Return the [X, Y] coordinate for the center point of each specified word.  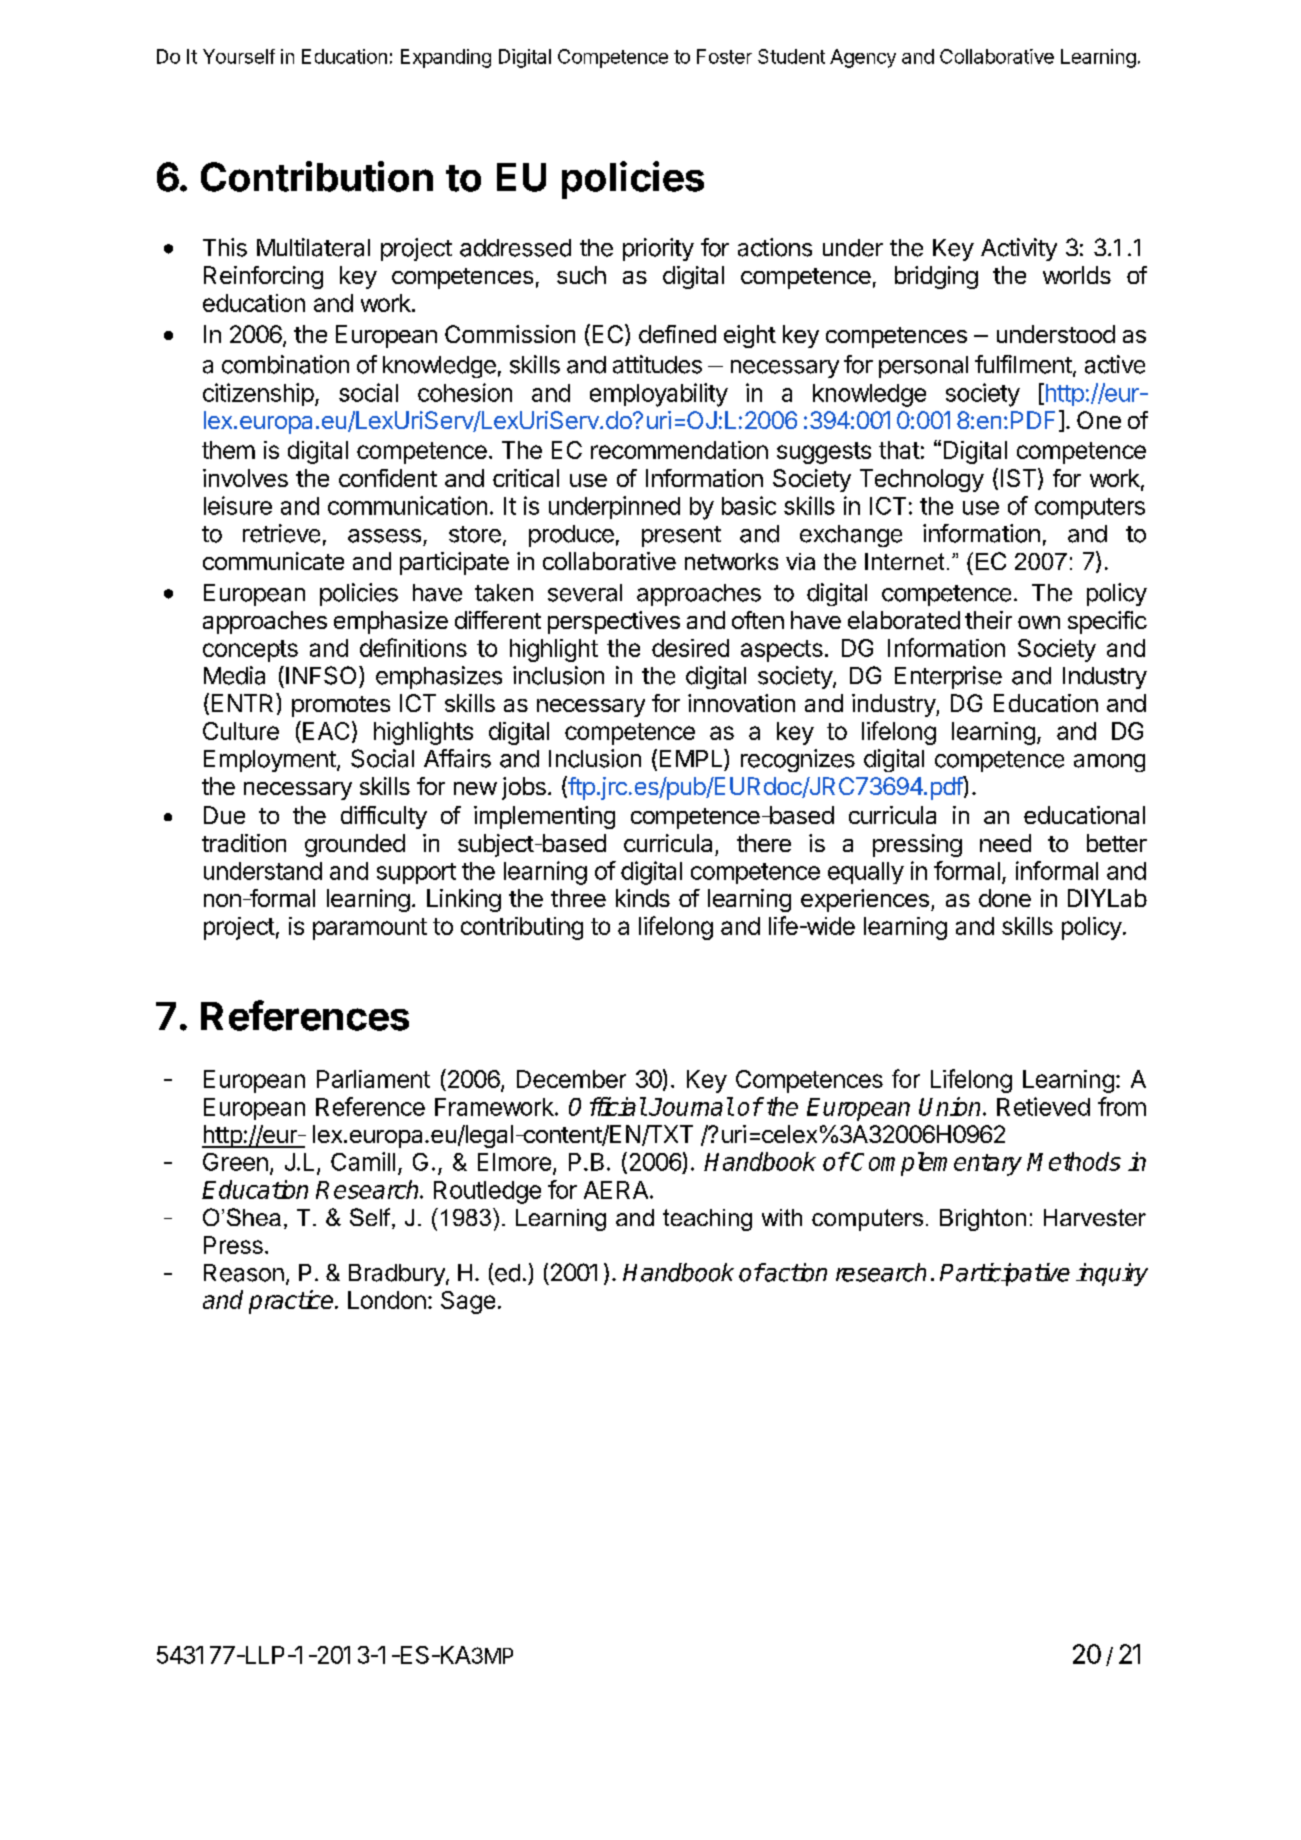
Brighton [983, 1220]
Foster [724, 56]
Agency [863, 58]
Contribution [317, 176]
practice [292, 1302]
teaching [707, 1220]
